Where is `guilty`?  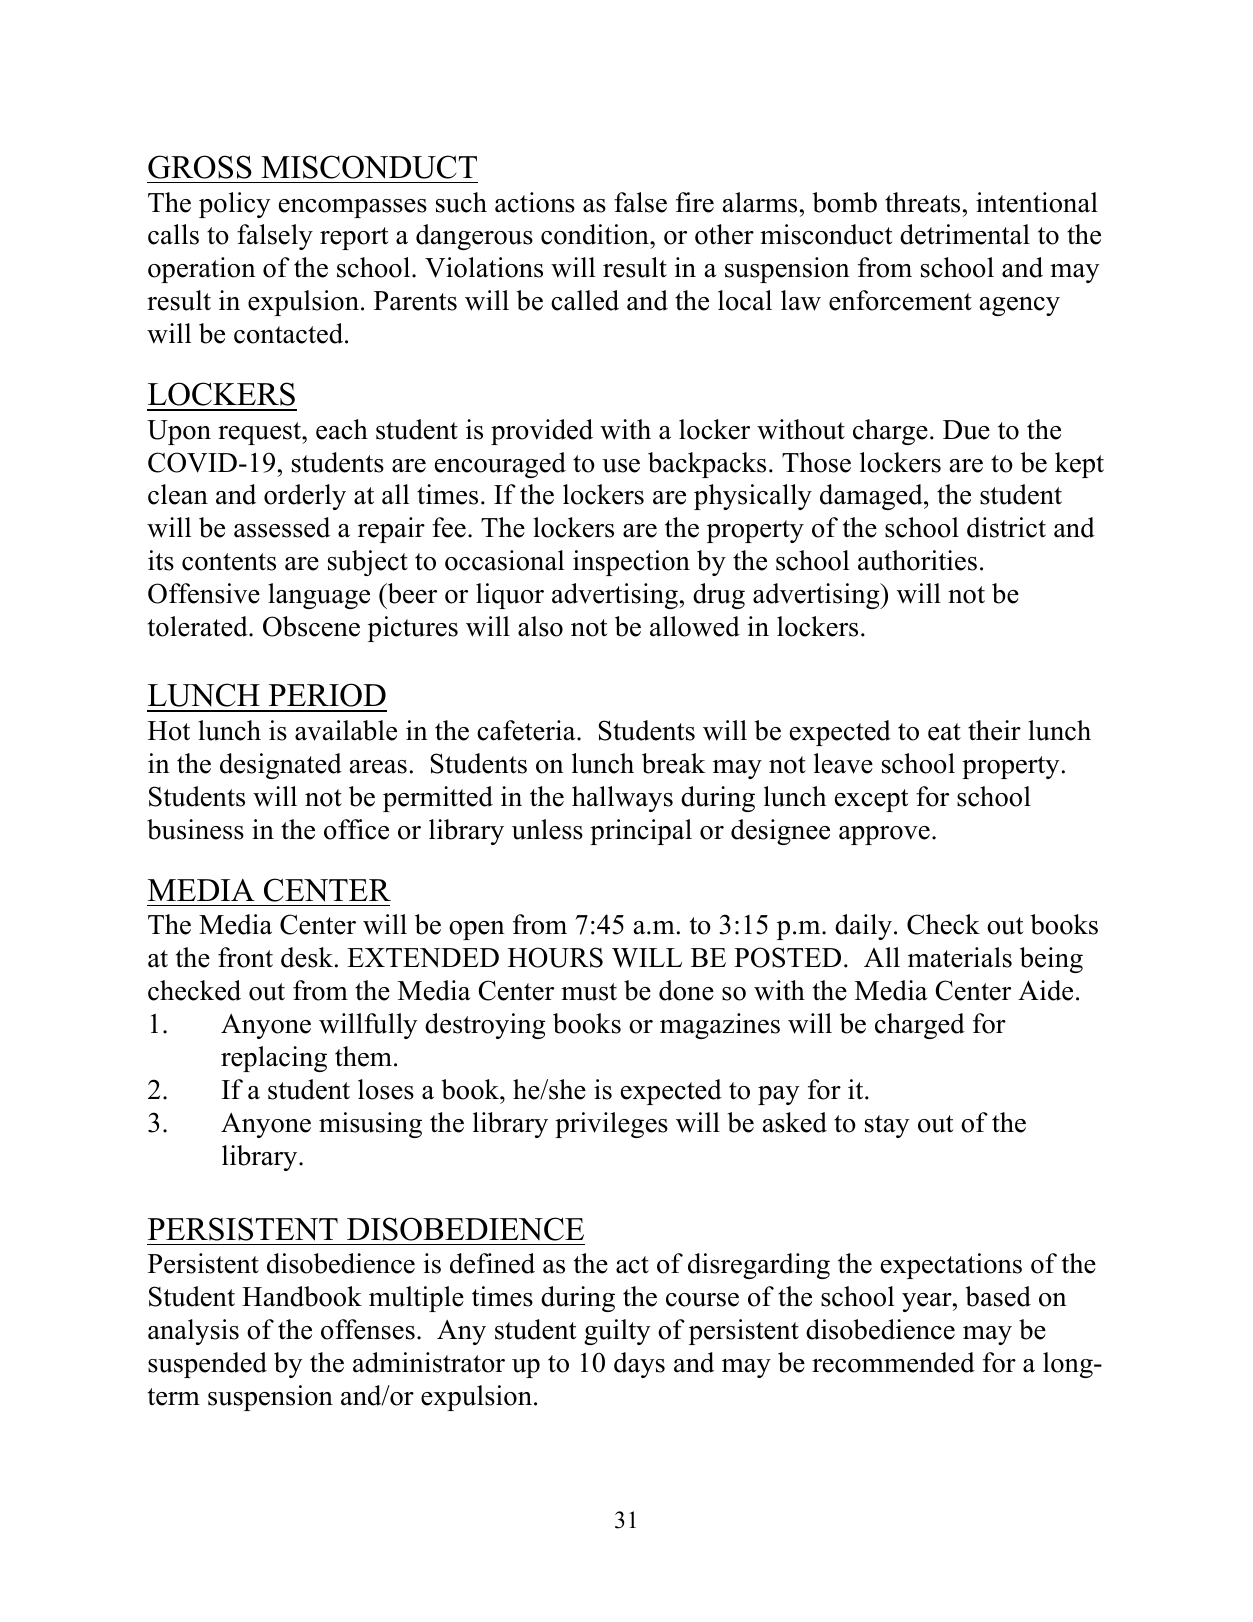 guilty is located at coordinates (617, 1332).
